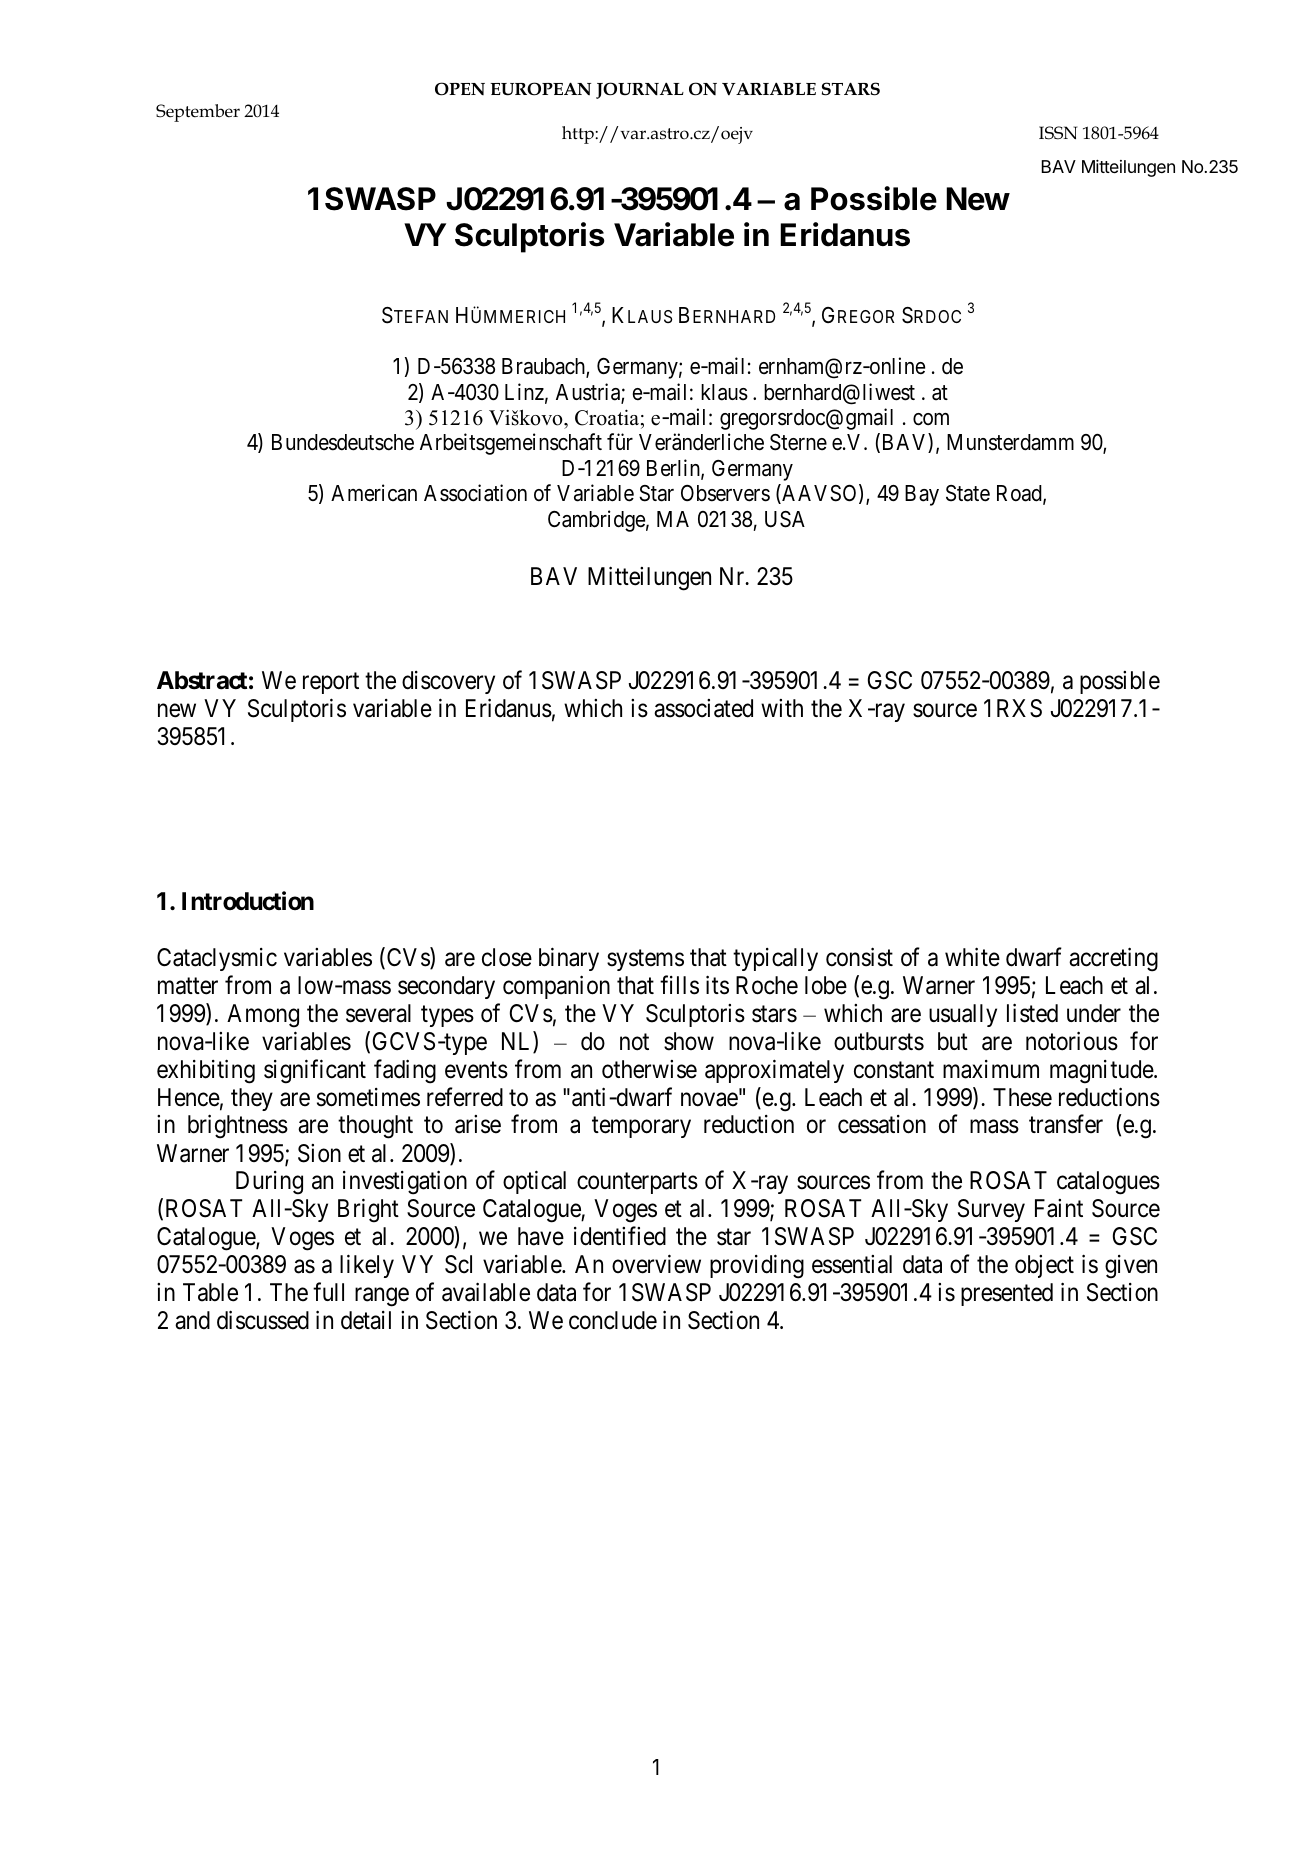 This screenshot has width=1315, height=1860. Describe the element at coordinates (1058, 133) in the screenshot. I see `ISSN` at that location.
